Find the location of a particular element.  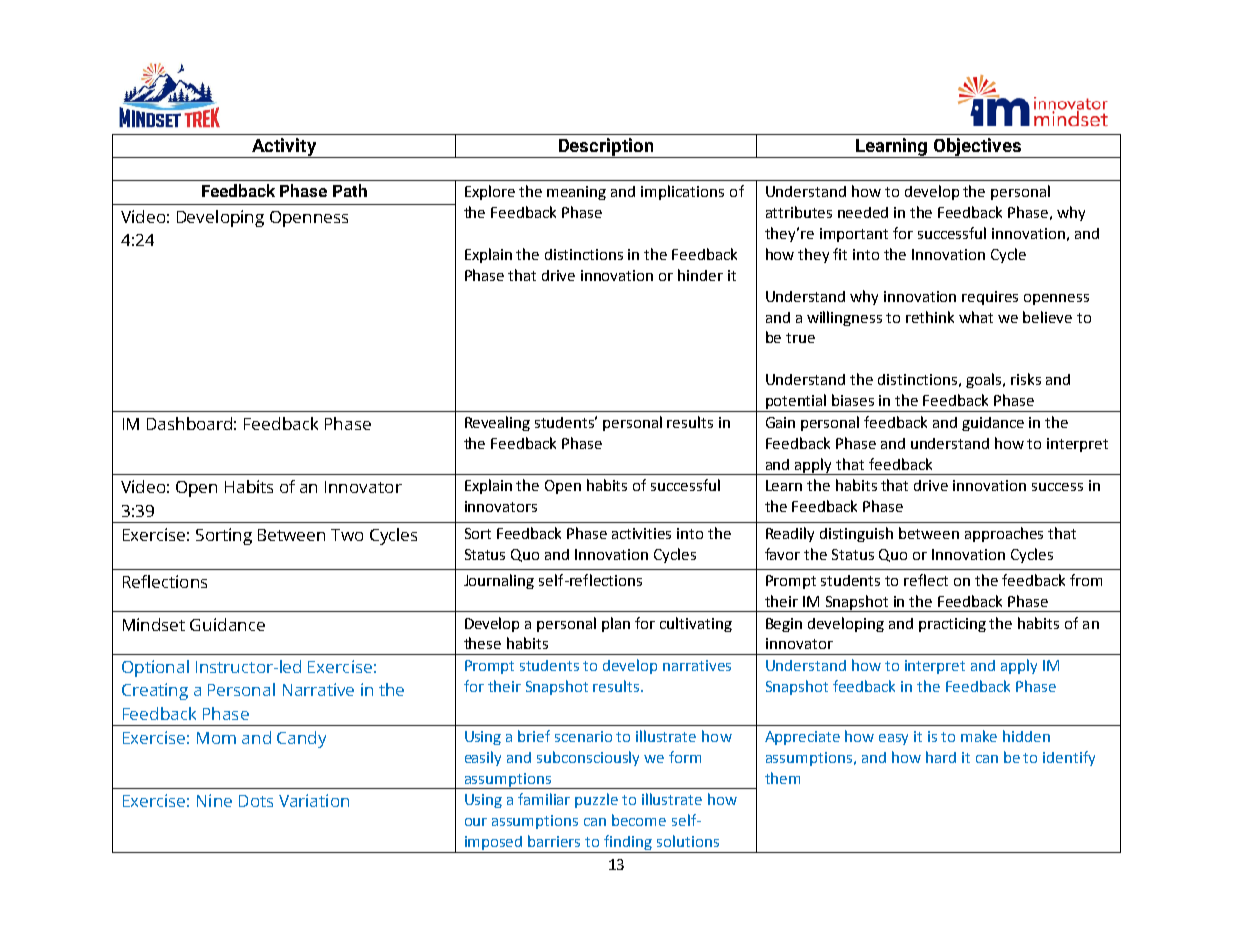

Objectives is located at coordinates (978, 148).
